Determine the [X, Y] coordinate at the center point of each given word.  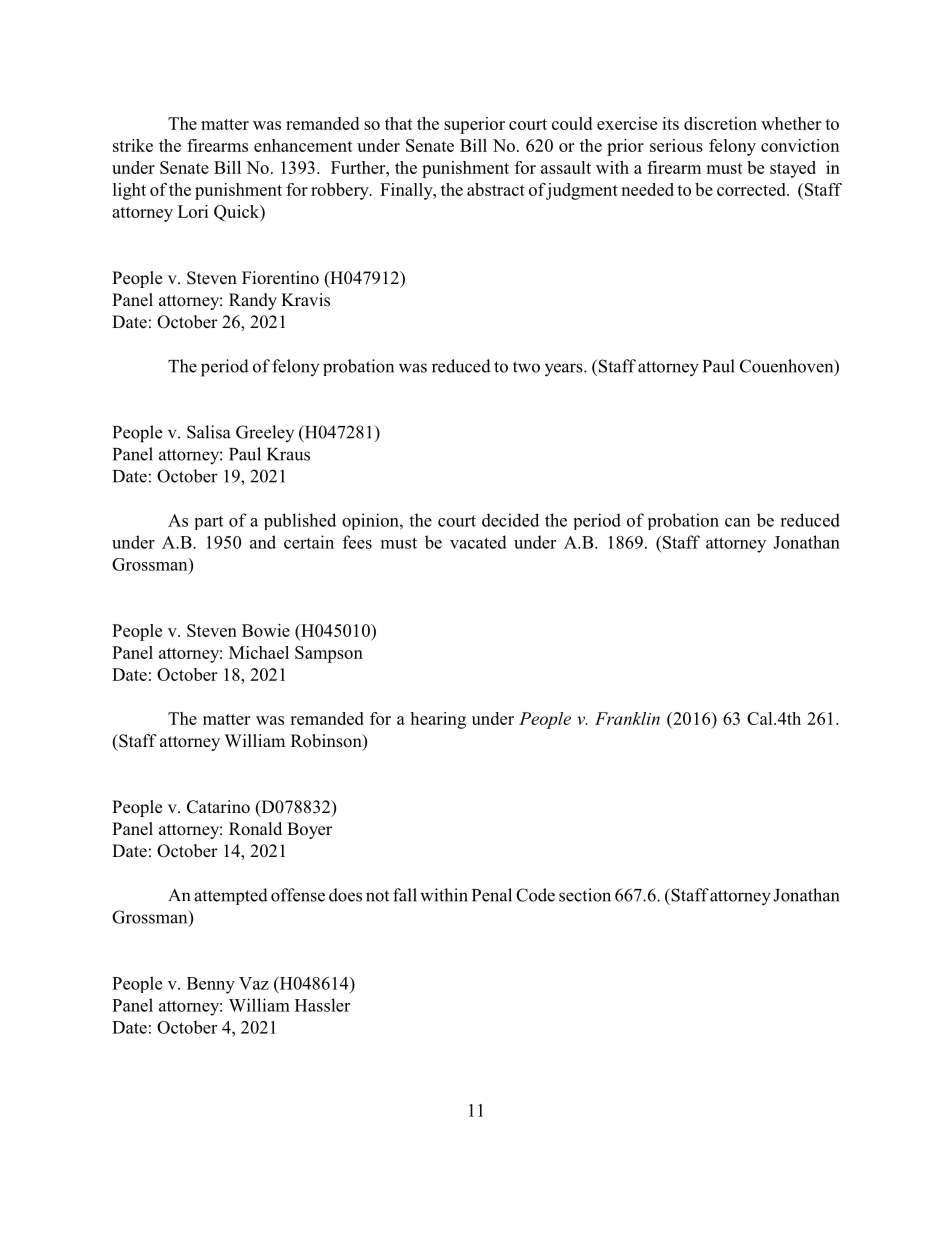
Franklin [627, 718]
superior [474, 125]
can [738, 522]
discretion [720, 123]
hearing [438, 720]
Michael [259, 652]
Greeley [265, 433]
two [526, 367]
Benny [211, 985]
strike [133, 145]
